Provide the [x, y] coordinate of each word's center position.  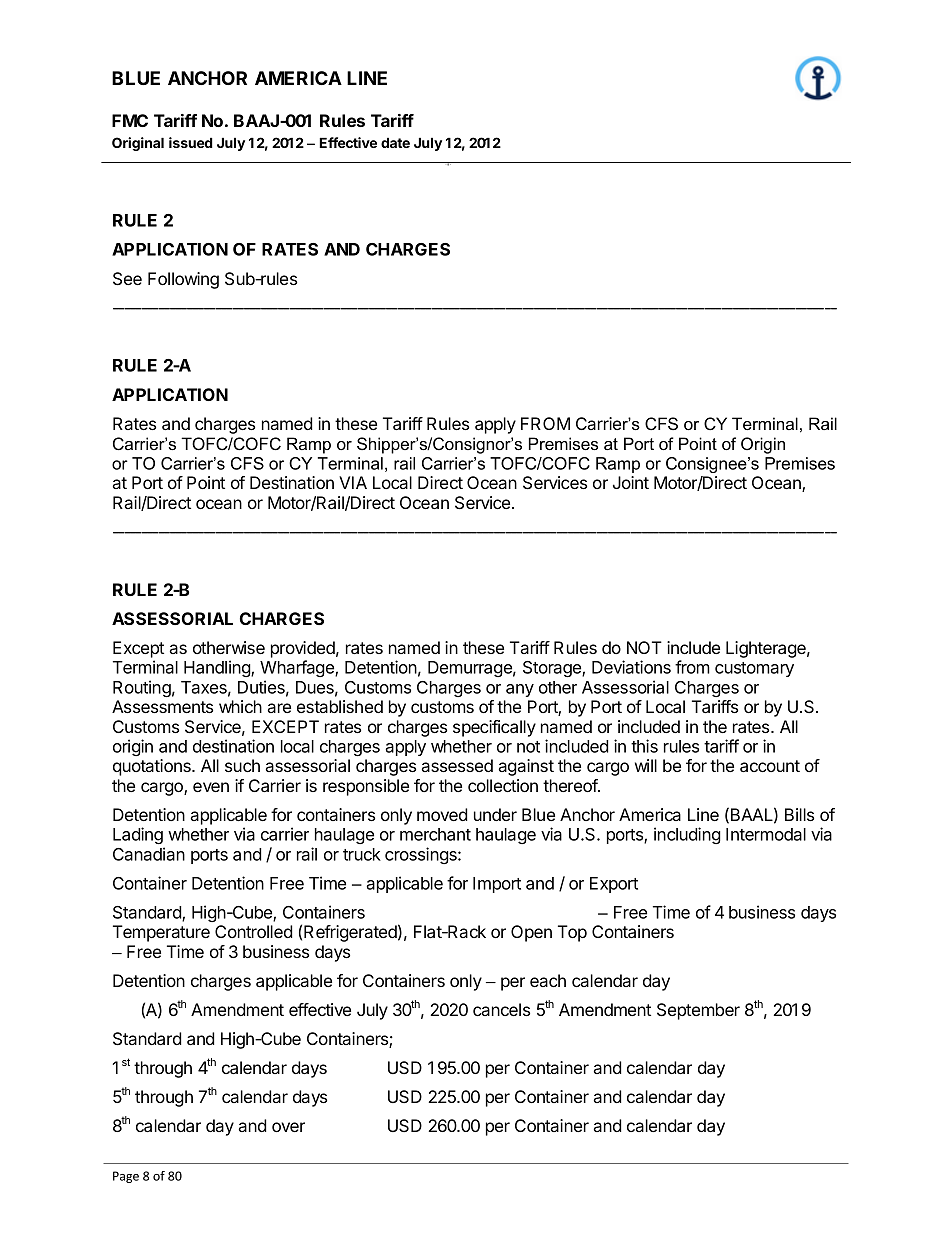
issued [191, 142]
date [395, 142]
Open [531, 933]
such [242, 765]
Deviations [631, 667]
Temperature [161, 933]
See [127, 279]
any [520, 690]
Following [183, 280]
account [770, 766]
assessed [457, 765]
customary [754, 669]
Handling [218, 668]
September [698, 1011]
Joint [631, 482]
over [288, 1127]
